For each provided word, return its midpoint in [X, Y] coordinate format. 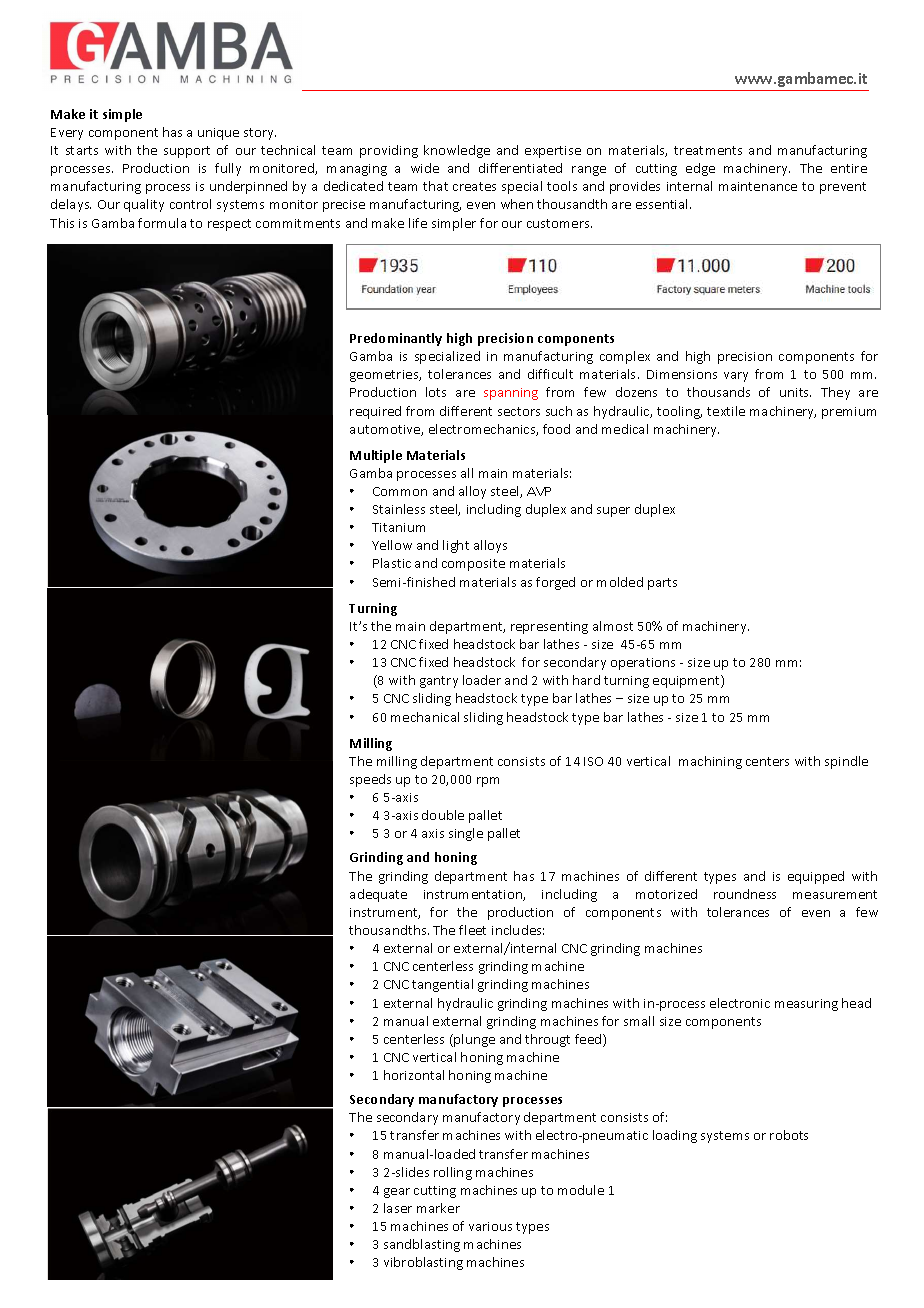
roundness [745, 894]
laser [398, 1208]
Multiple [376, 456]
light [456, 546]
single [466, 834]
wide [425, 168]
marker [438, 1208]
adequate [378, 895]
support [187, 152]
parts [662, 584]
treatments [708, 150]
